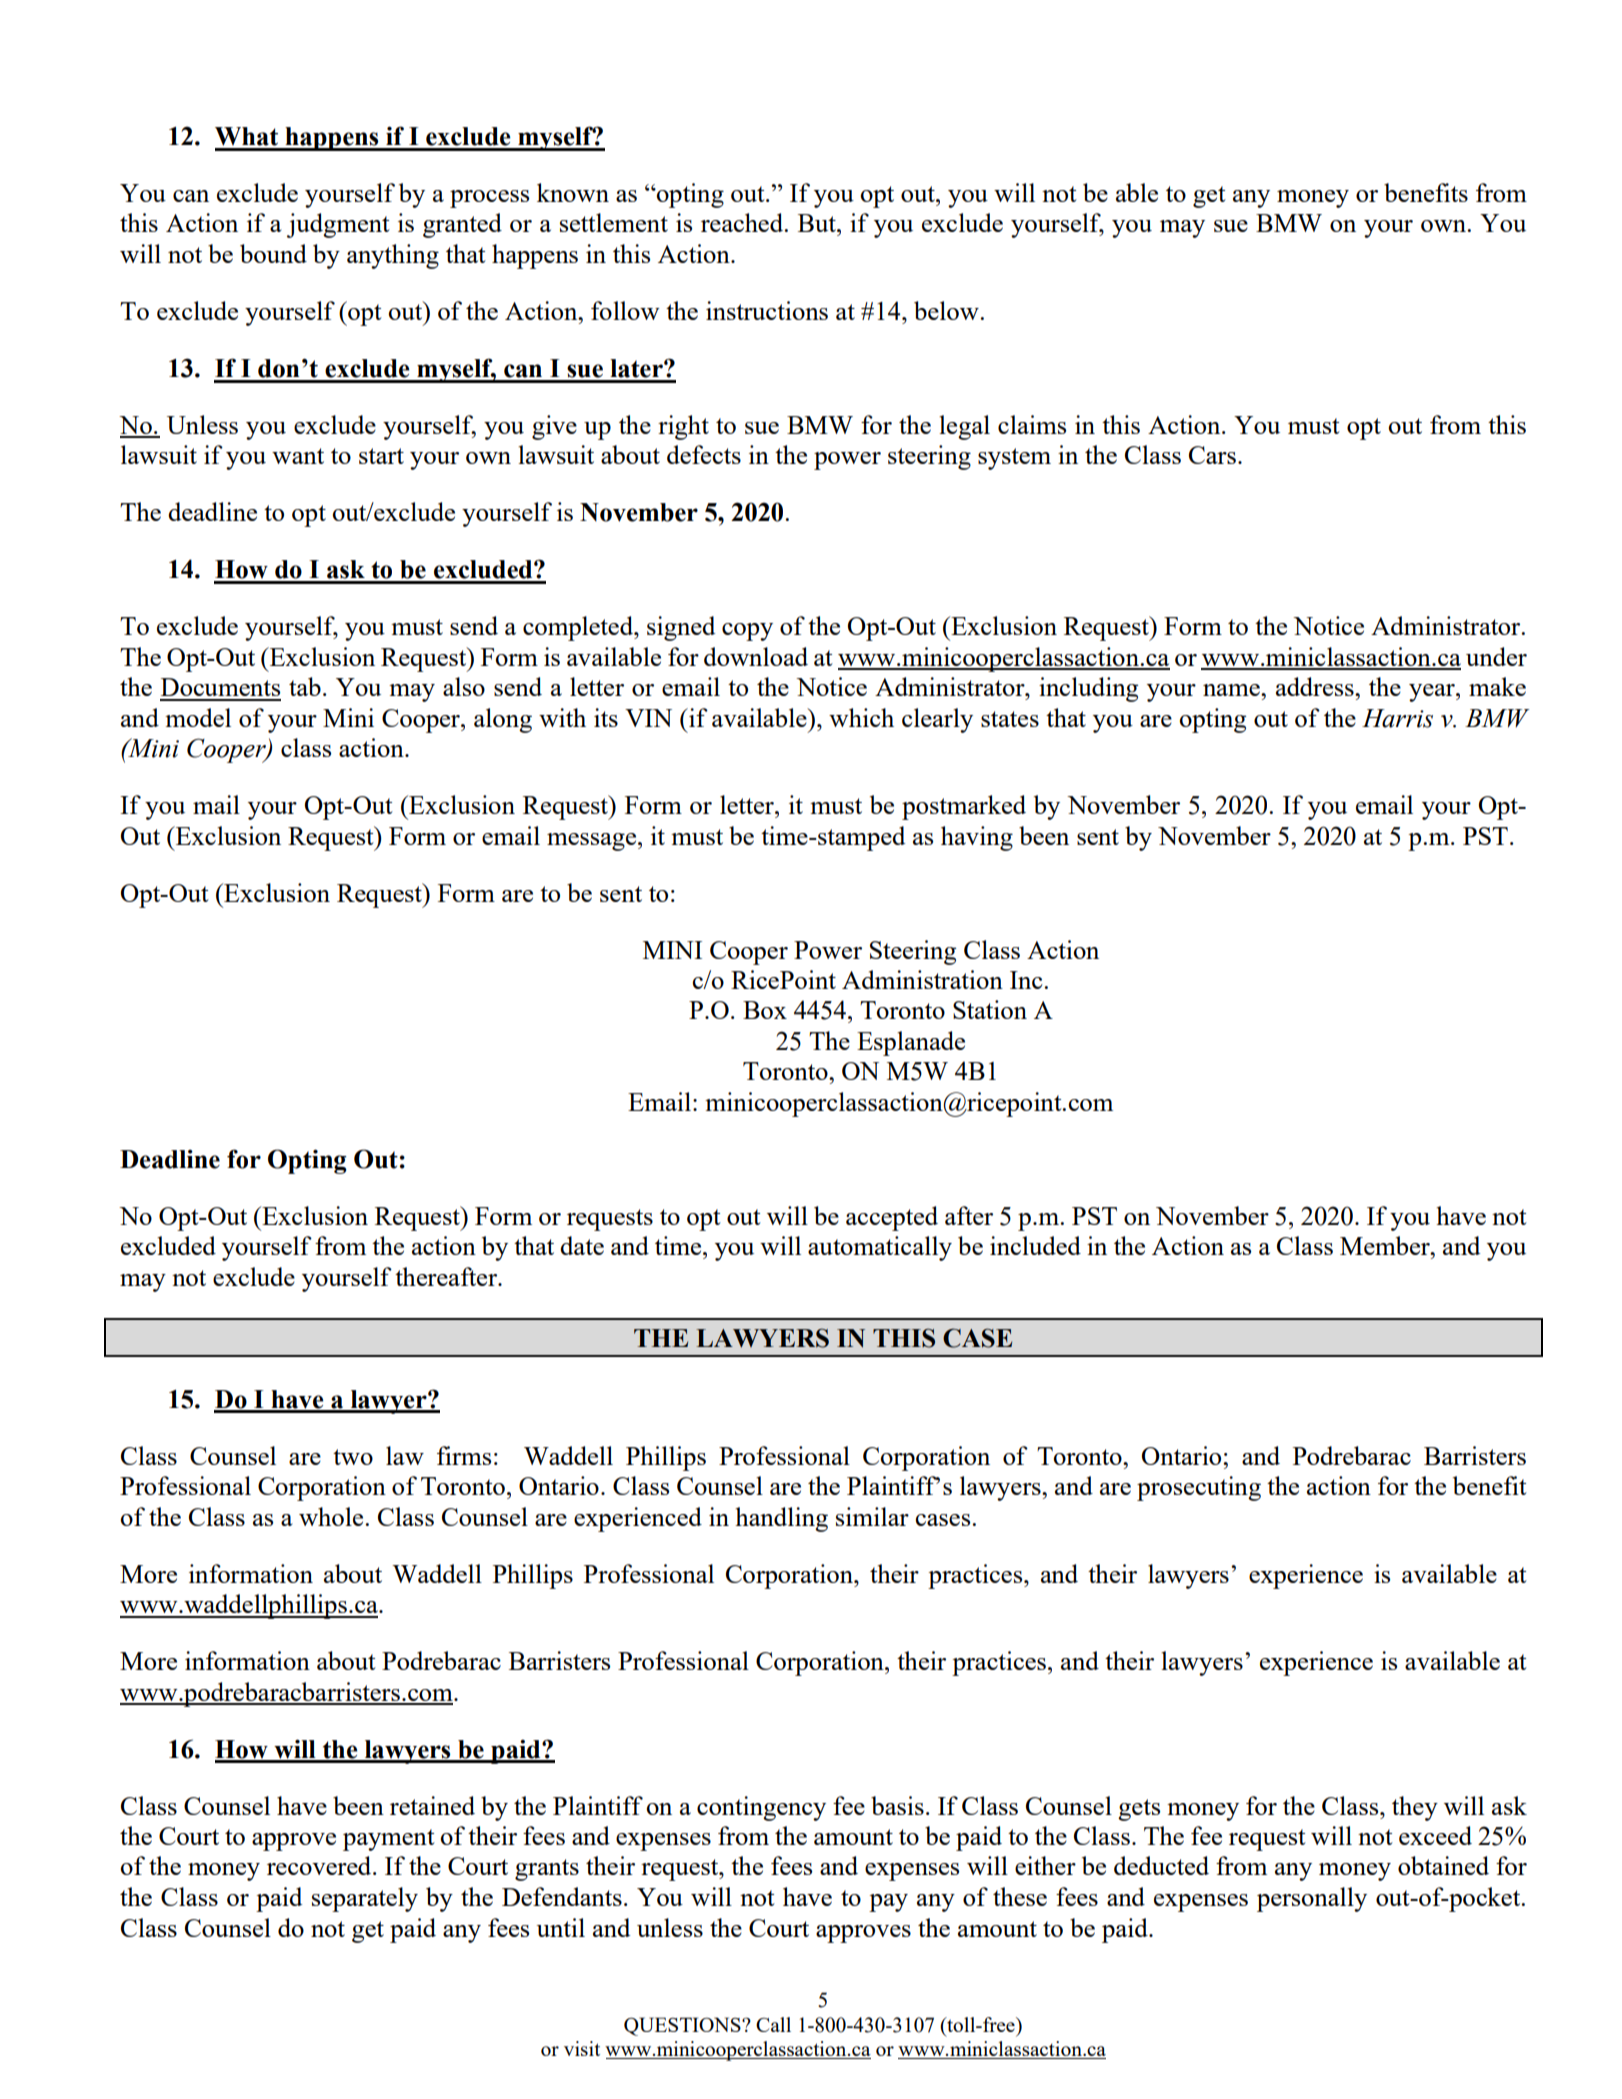  Describe the element at coordinates (1312, 1899) in the screenshot. I see `personally` at that location.
